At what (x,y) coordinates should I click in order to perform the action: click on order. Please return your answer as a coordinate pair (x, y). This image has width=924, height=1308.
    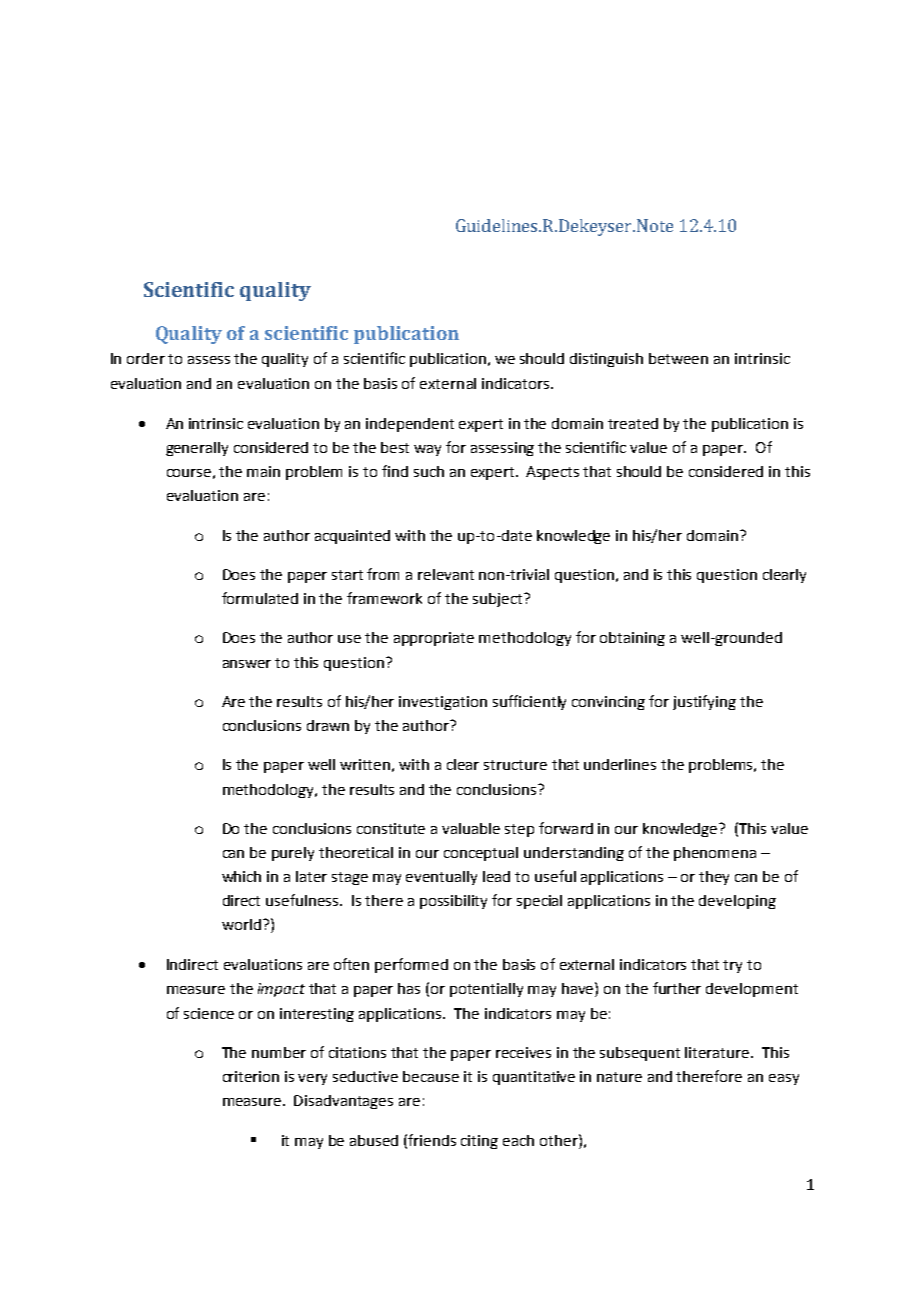
    Looking at the image, I should click on (146, 358).
